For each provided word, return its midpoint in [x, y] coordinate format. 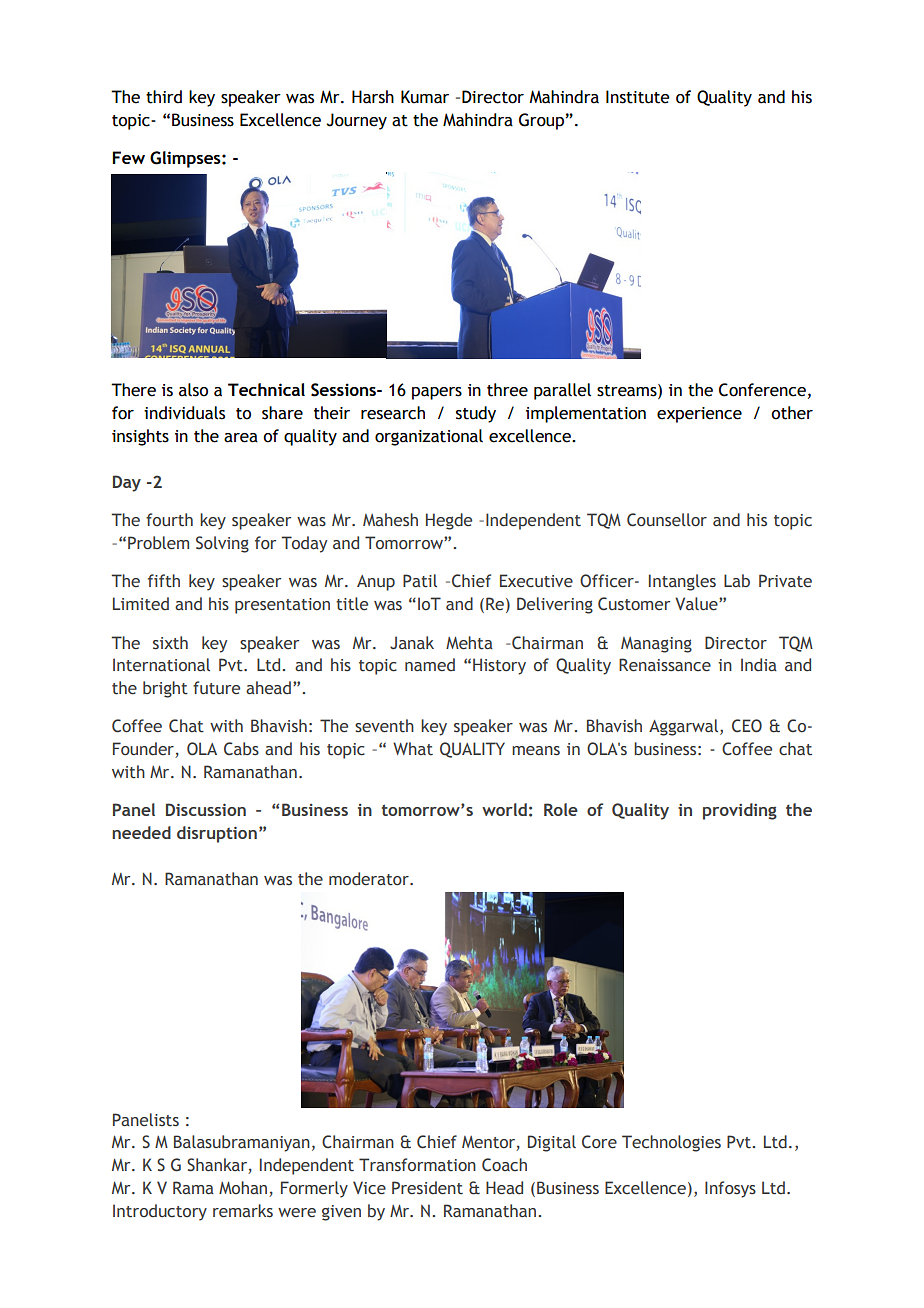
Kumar [425, 97]
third [164, 97]
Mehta [469, 643]
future [216, 688]
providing [740, 811]
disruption [217, 834]
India [759, 664]
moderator [370, 879]
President [427, 1188]
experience [699, 415]
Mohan [244, 1189]
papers [437, 393]
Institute [638, 97]
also [193, 390]
